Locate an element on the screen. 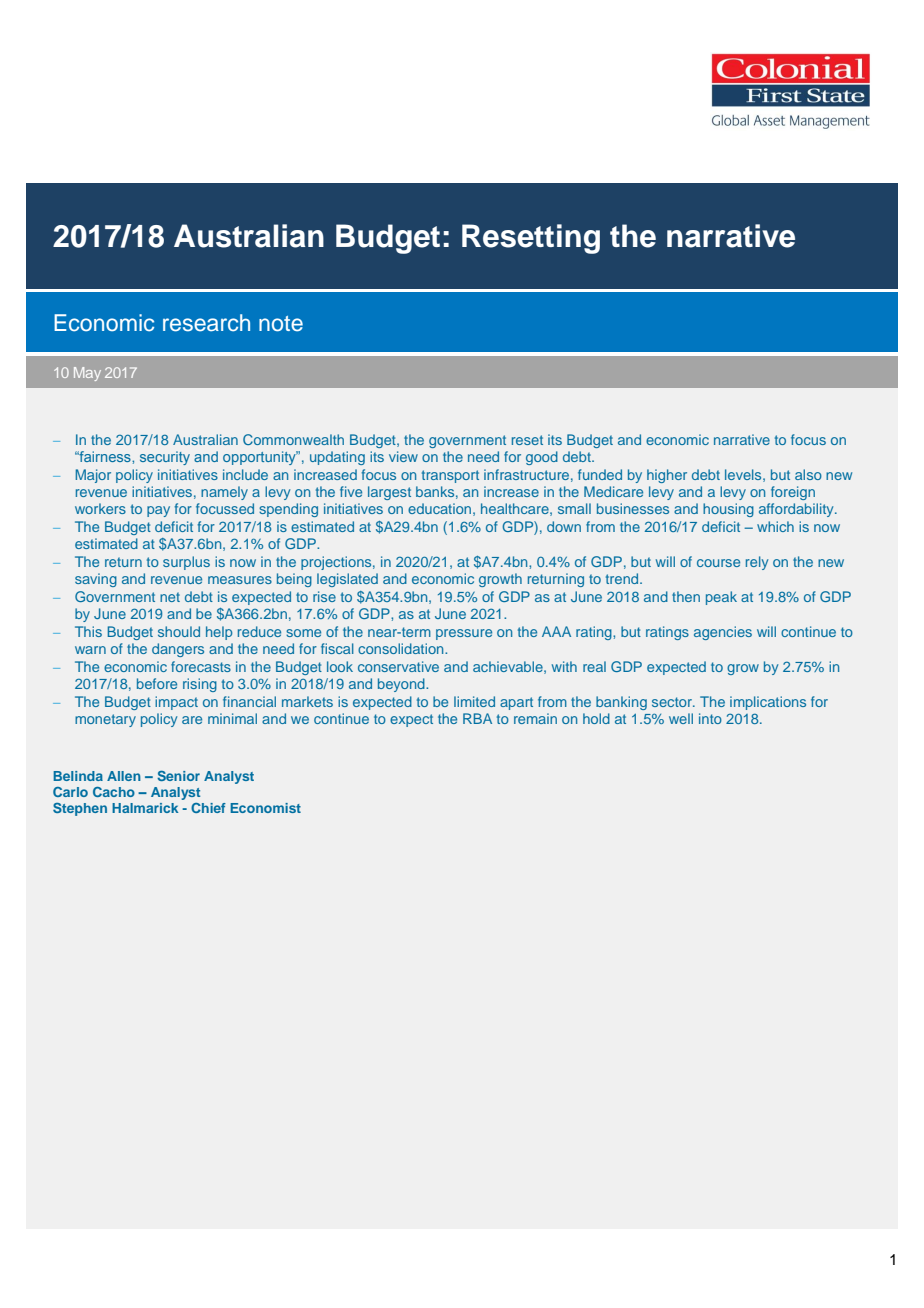 The height and width of the screenshot is (1308, 924). research is located at coordinates (206, 323).
